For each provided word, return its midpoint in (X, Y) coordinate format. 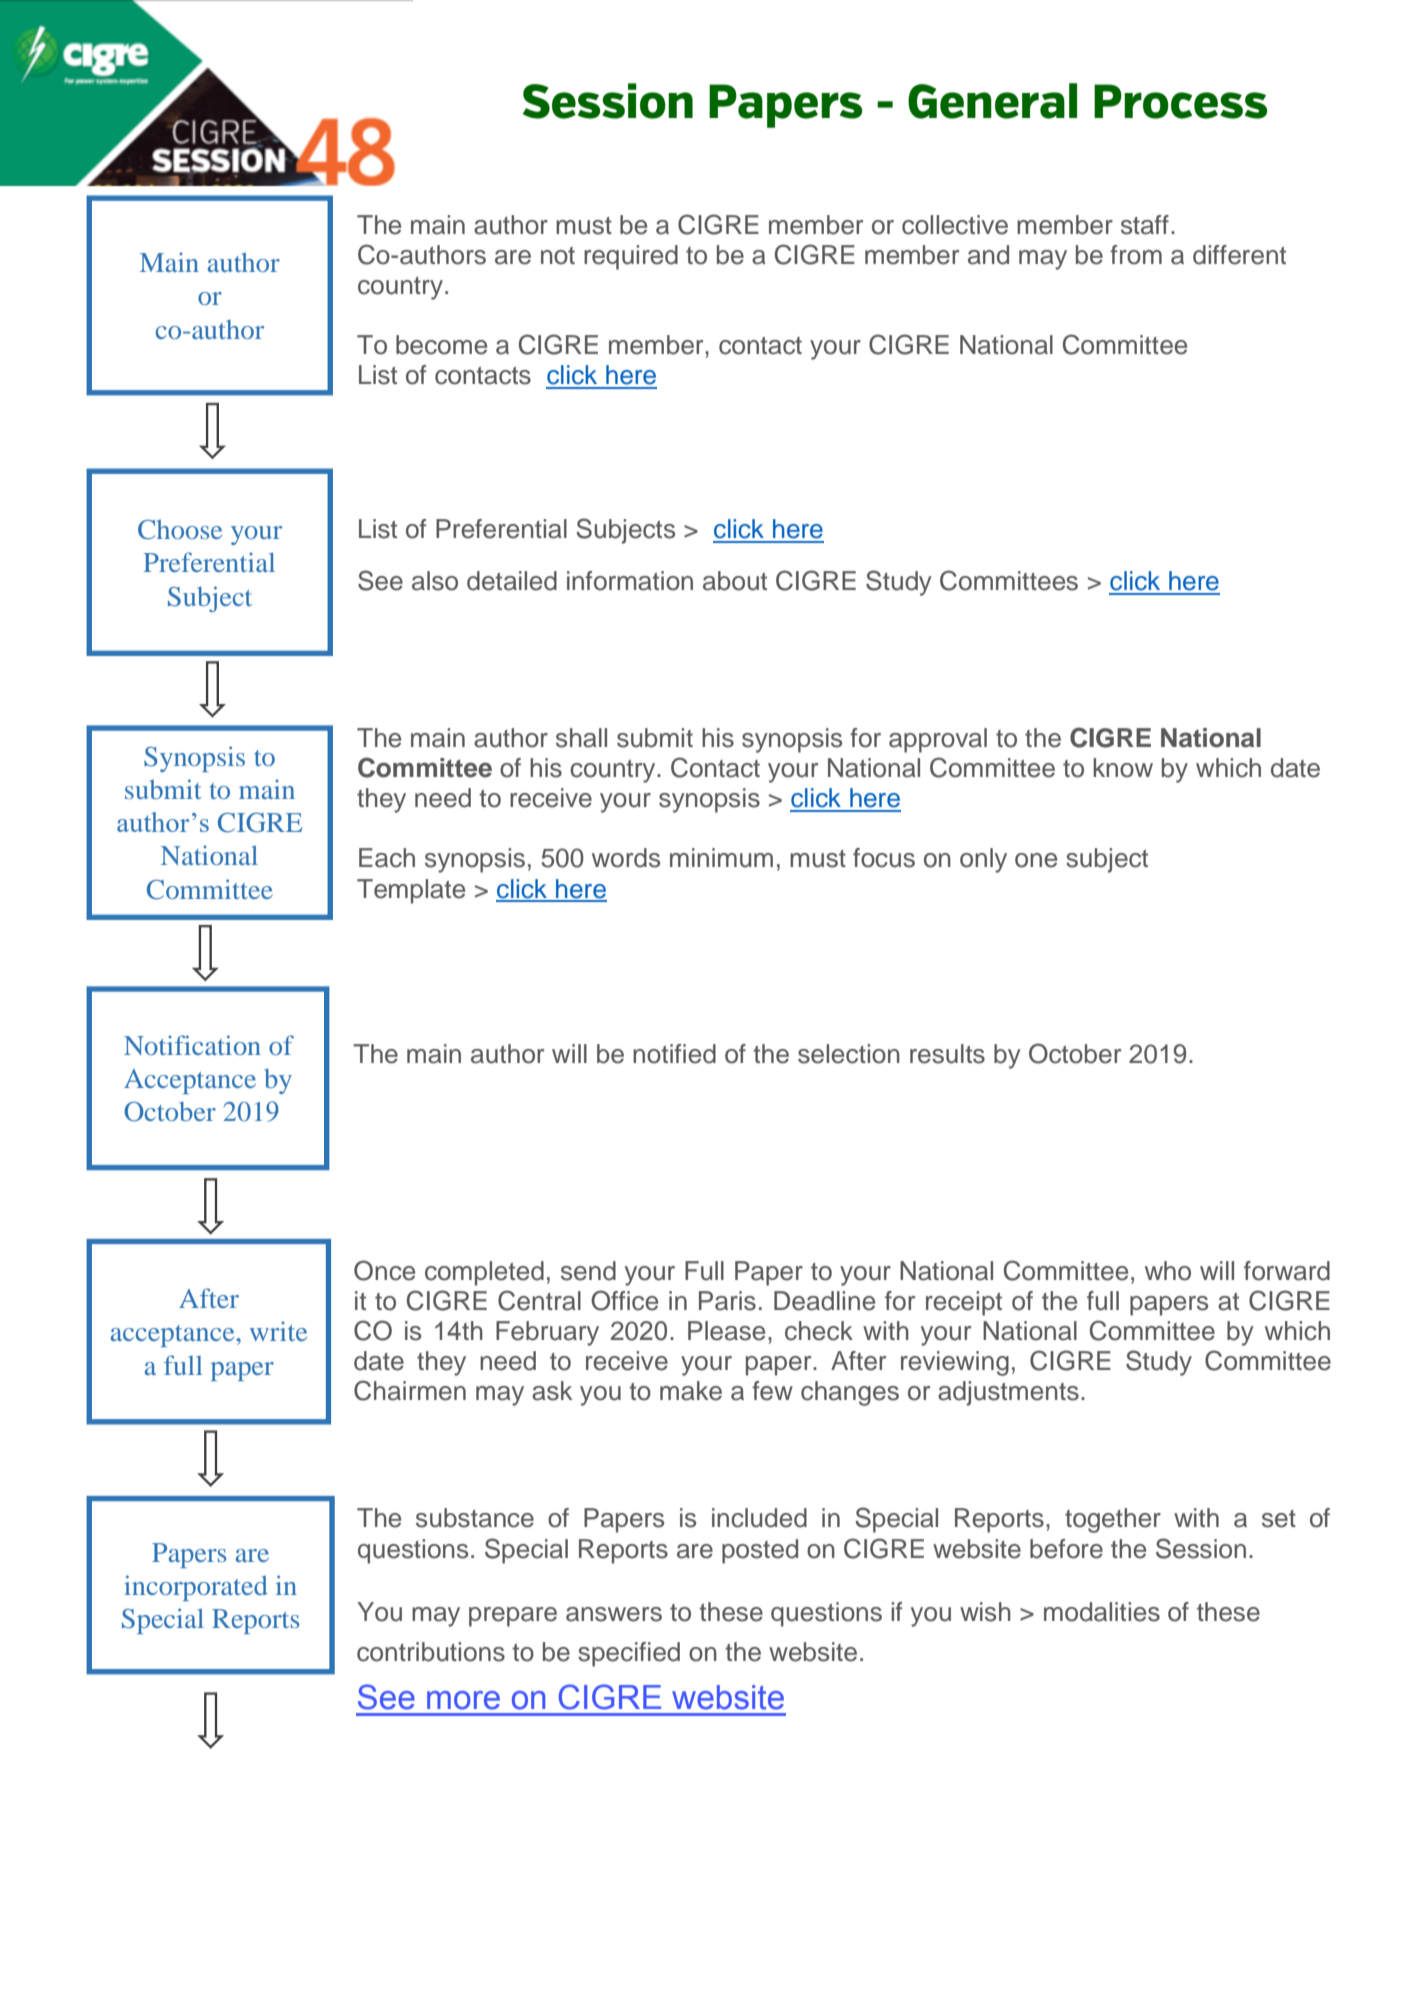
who (1168, 1271)
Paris (727, 1301)
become (441, 345)
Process (1181, 101)
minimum (721, 858)
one (1036, 860)
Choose (180, 530)
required (631, 257)
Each (387, 858)
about (735, 581)
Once (384, 1270)
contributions (431, 1652)
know (1123, 768)
